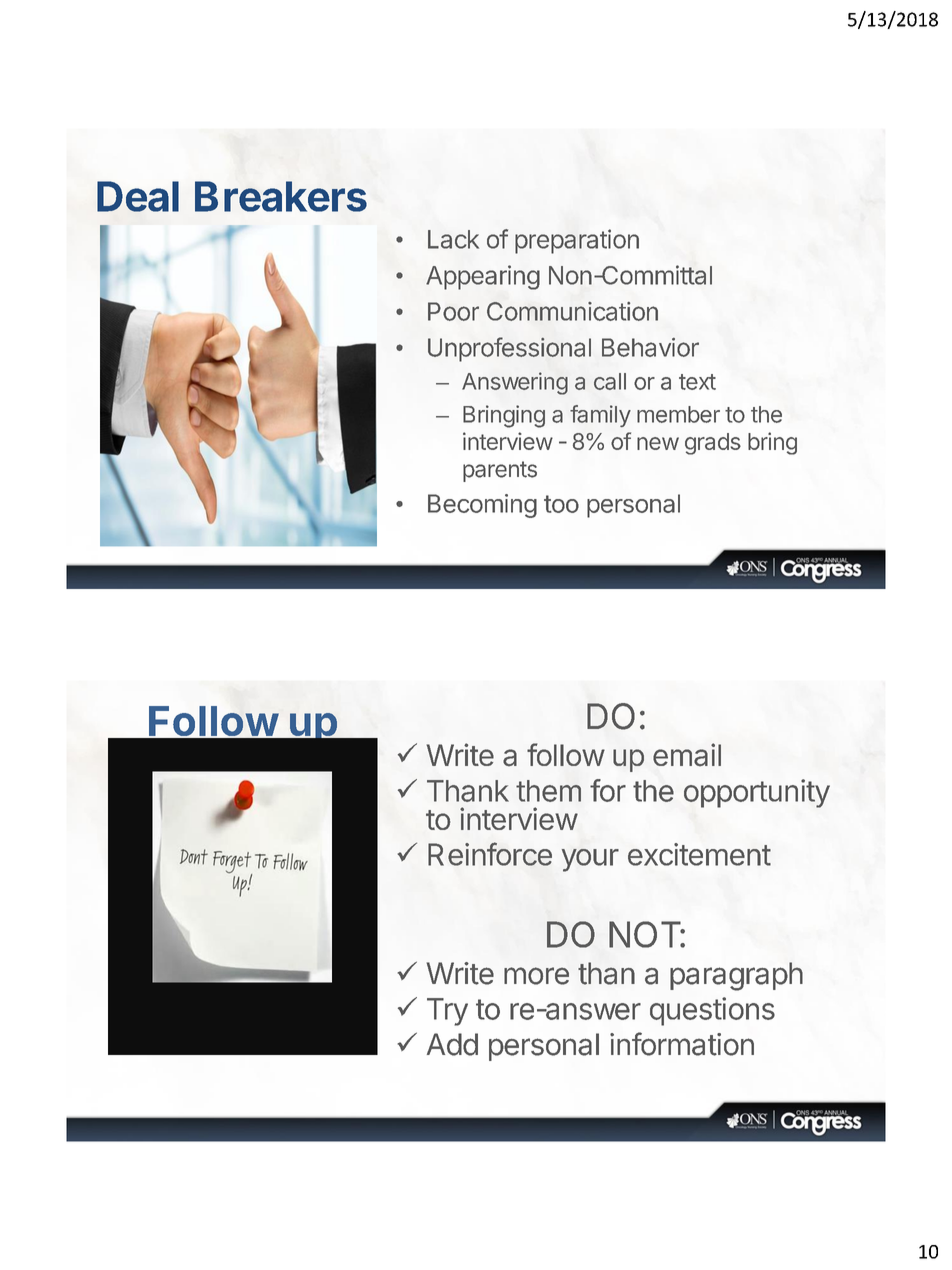  I want to click on preparation, so click(577, 241).
